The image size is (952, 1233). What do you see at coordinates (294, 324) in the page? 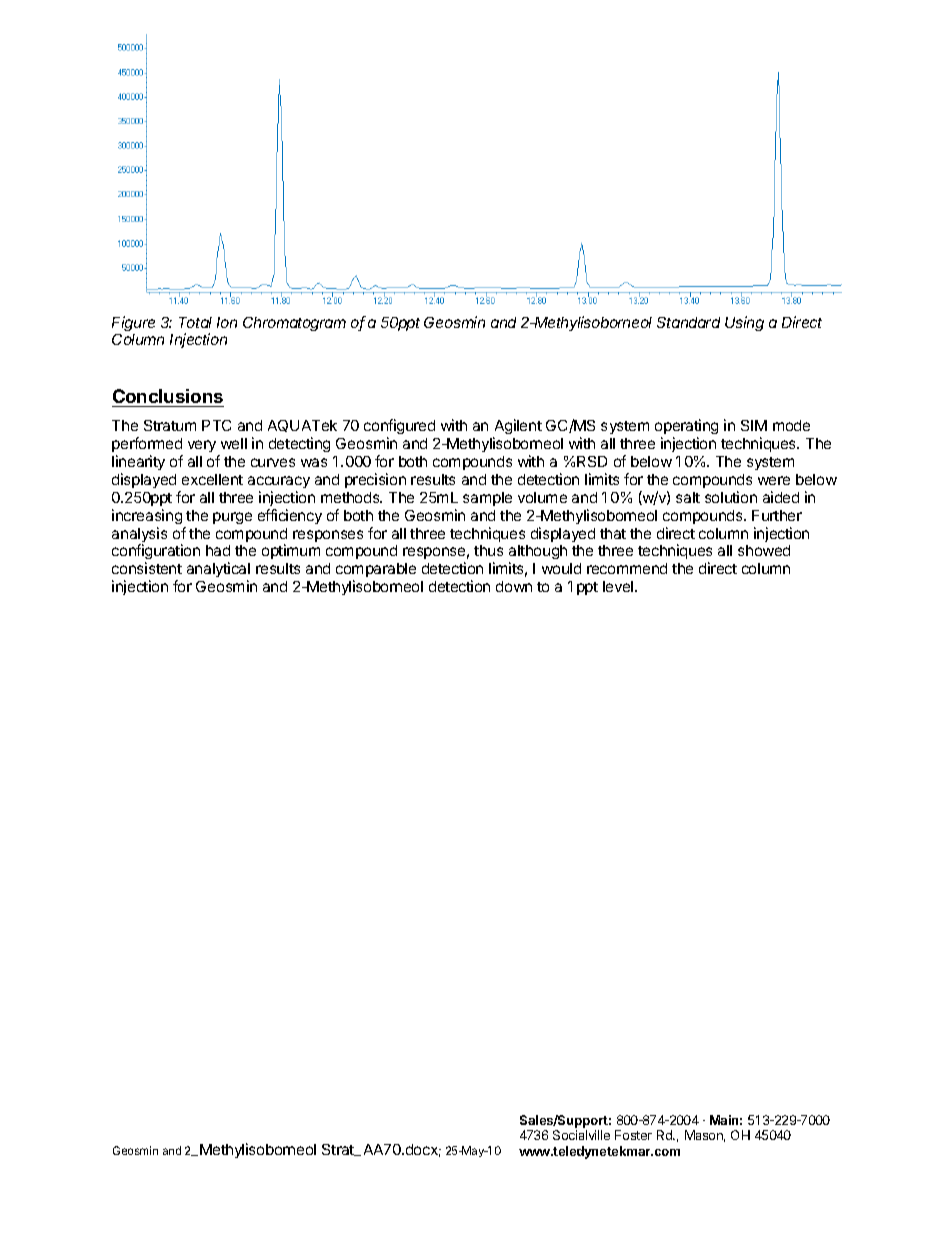
I see `Chromatogram` at bounding box center [294, 324].
